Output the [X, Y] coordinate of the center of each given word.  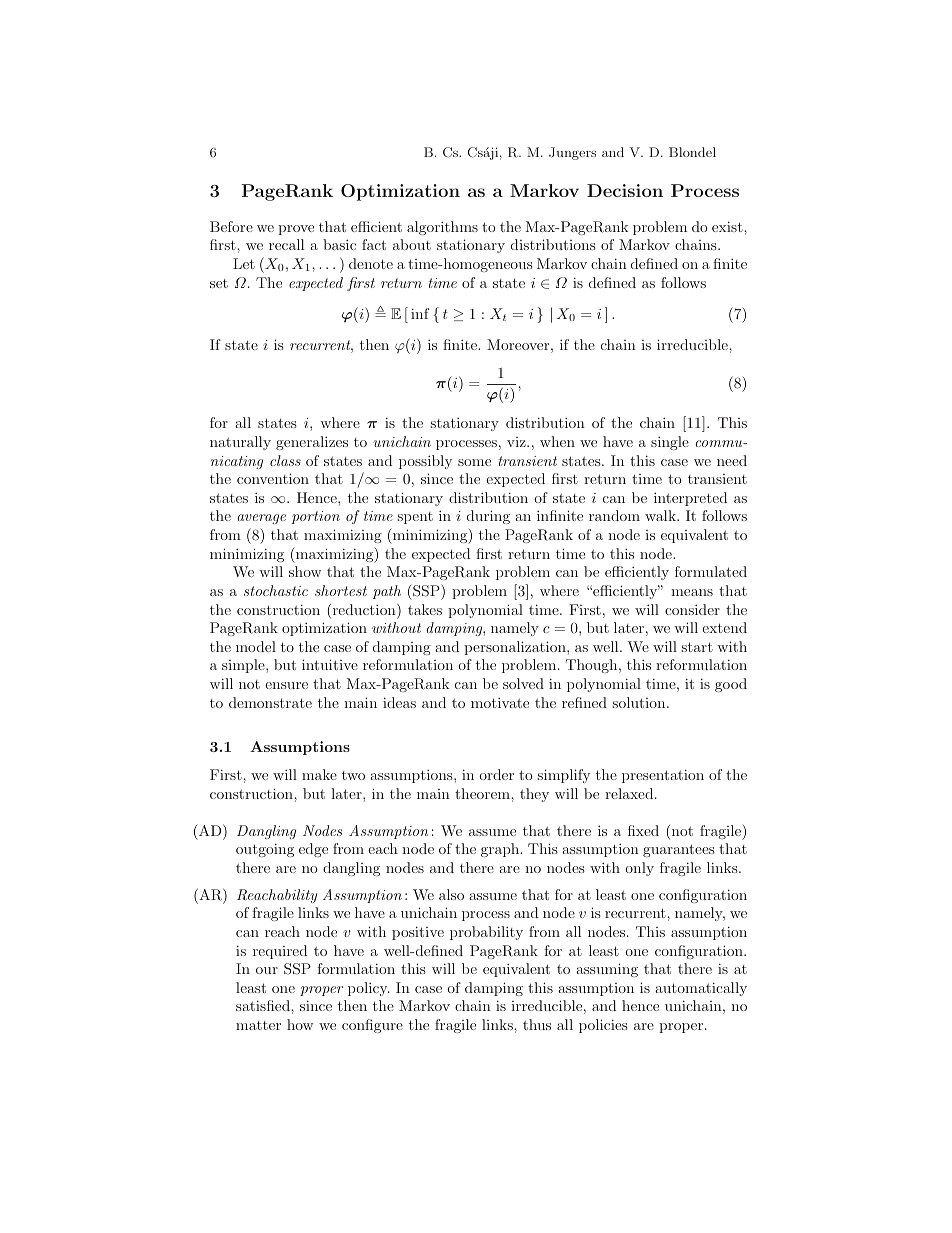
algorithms [442, 228]
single [670, 443]
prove [296, 230]
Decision [625, 190]
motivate [500, 702]
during [488, 517]
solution [640, 702]
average [261, 519]
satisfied [264, 1005]
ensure [286, 685]
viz [517, 442]
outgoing [265, 850]
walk [661, 515]
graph [501, 850]
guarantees [679, 850]
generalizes [312, 443]
